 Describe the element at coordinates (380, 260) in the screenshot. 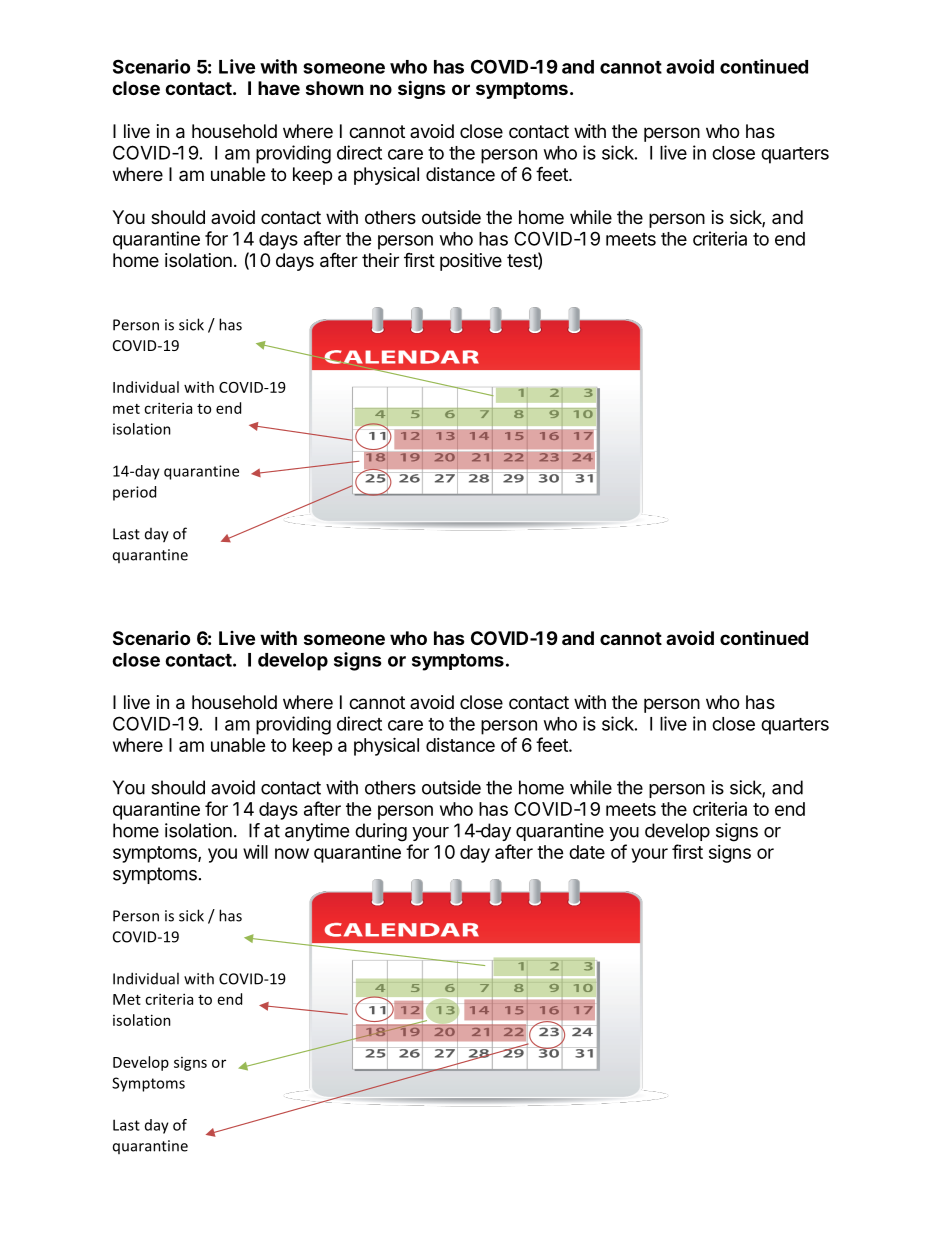

I see `their` at that location.
